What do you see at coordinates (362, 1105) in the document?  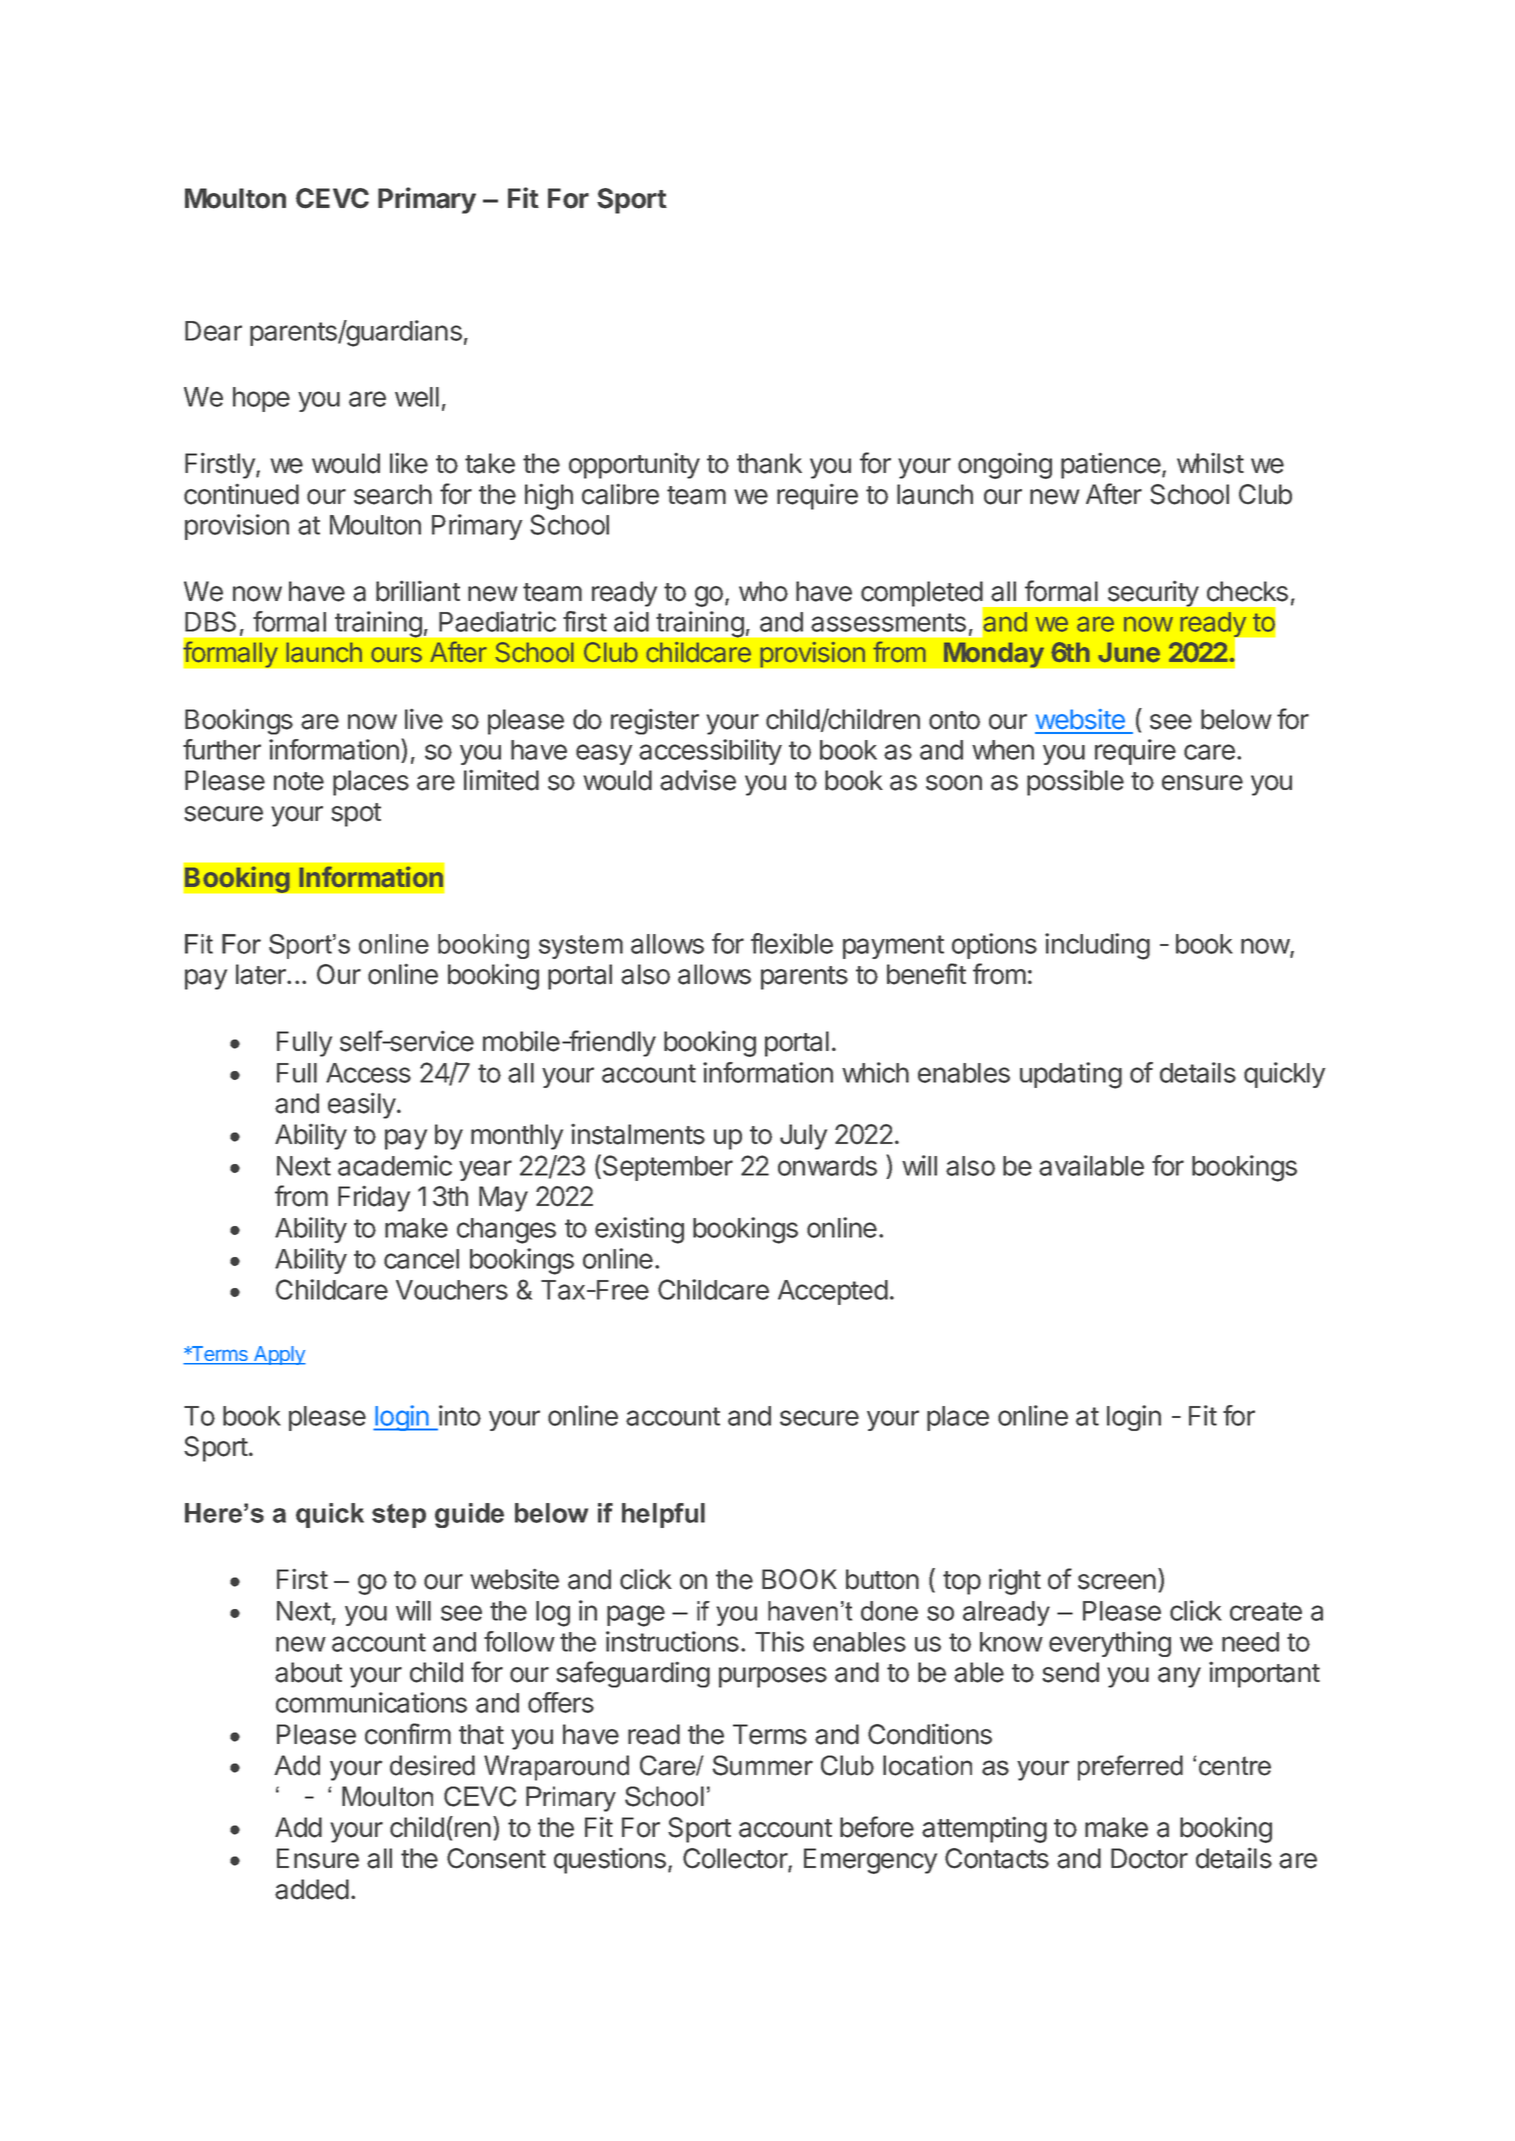 I see `easily` at bounding box center [362, 1105].
